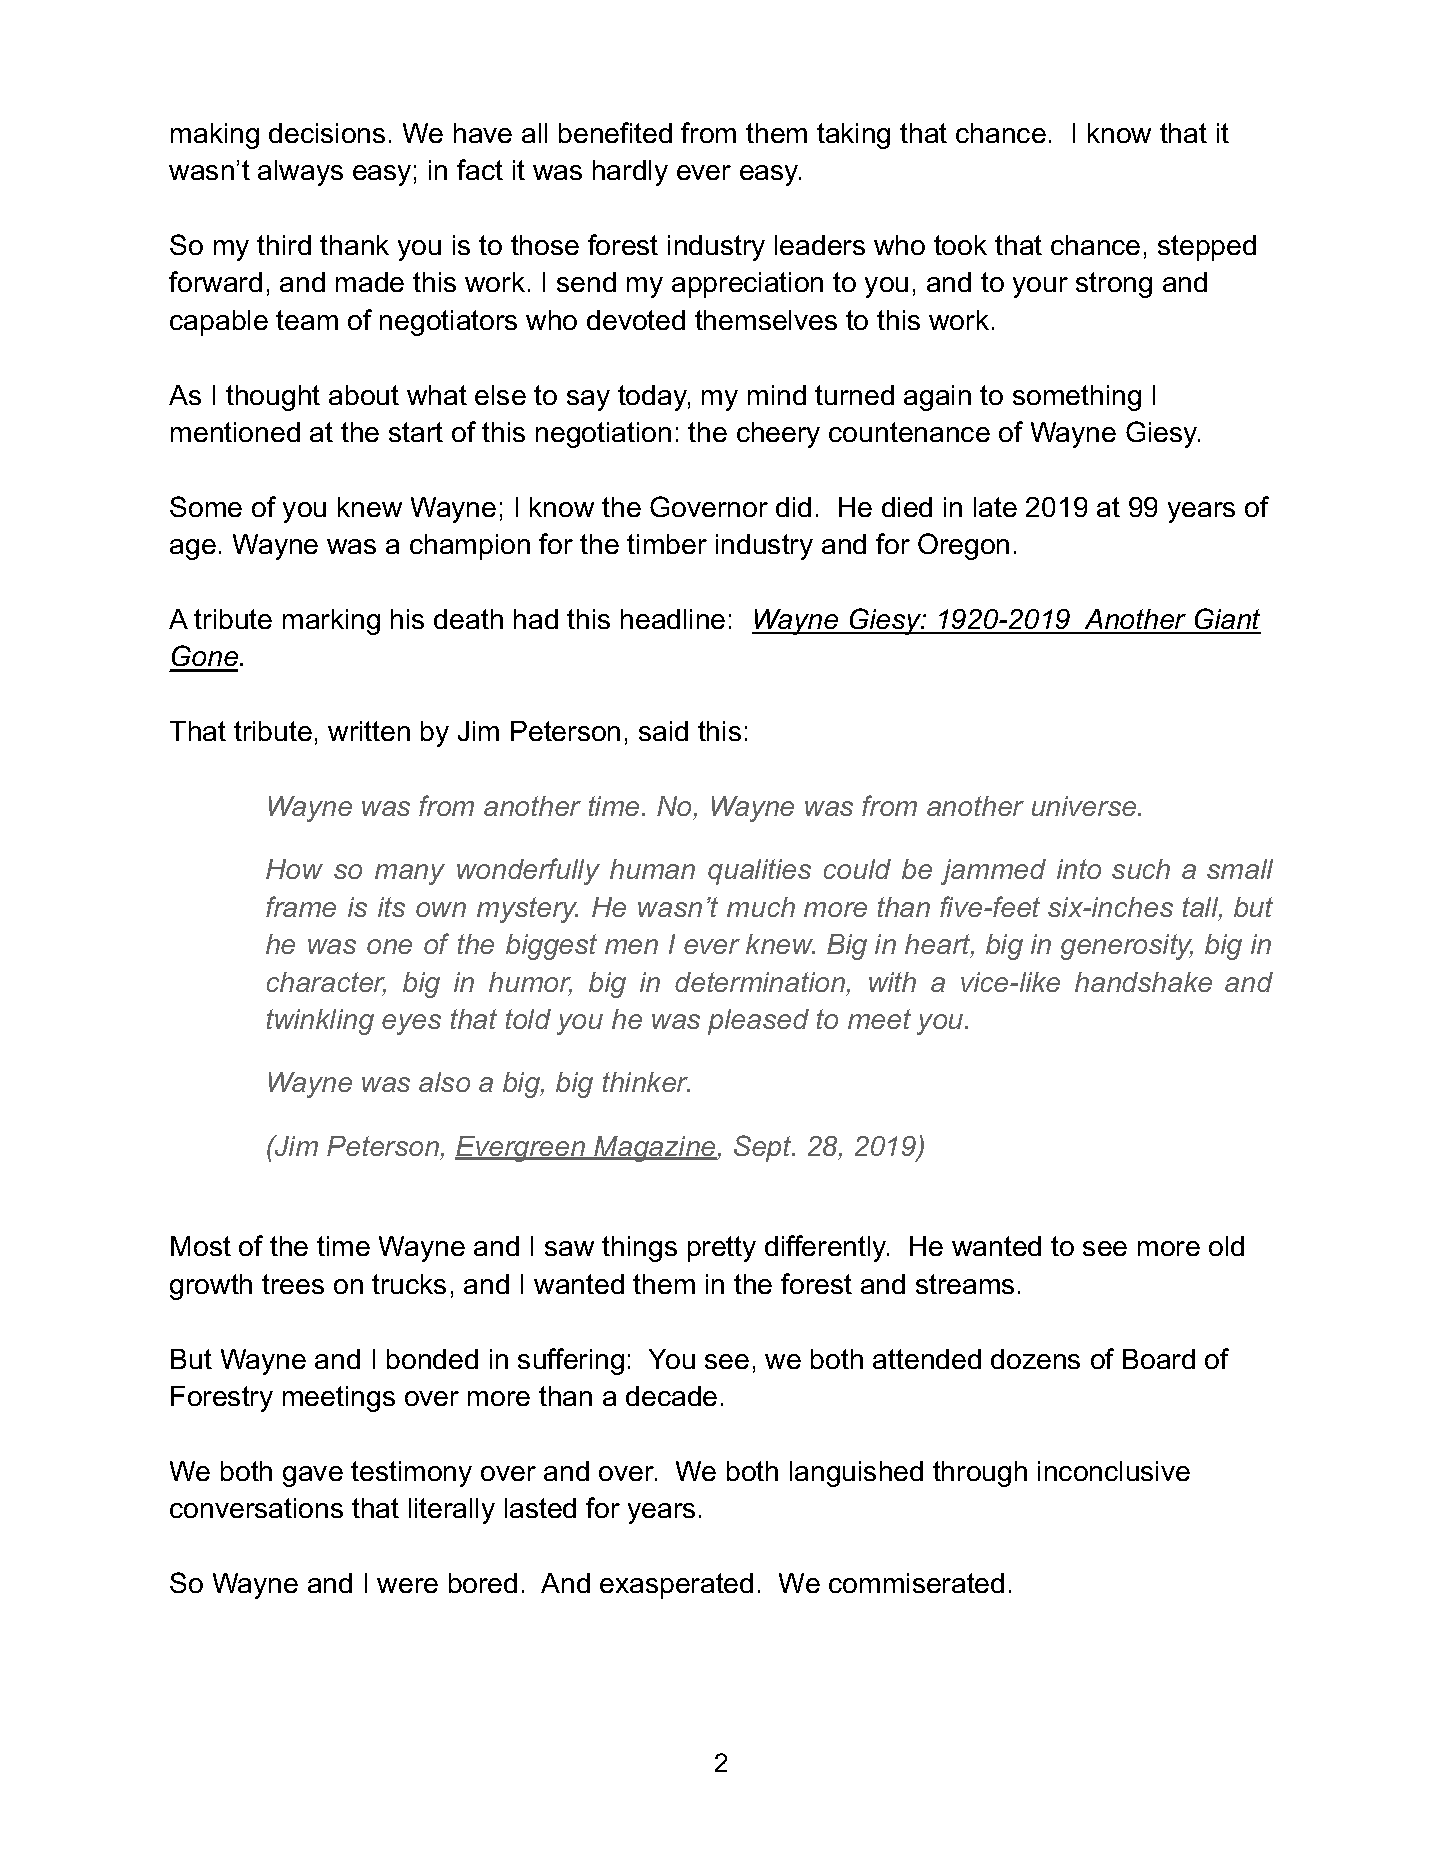 This page has height=1867, width=1443. What do you see at coordinates (663, 731) in the page?
I see `said` at bounding box center [663, 731].
